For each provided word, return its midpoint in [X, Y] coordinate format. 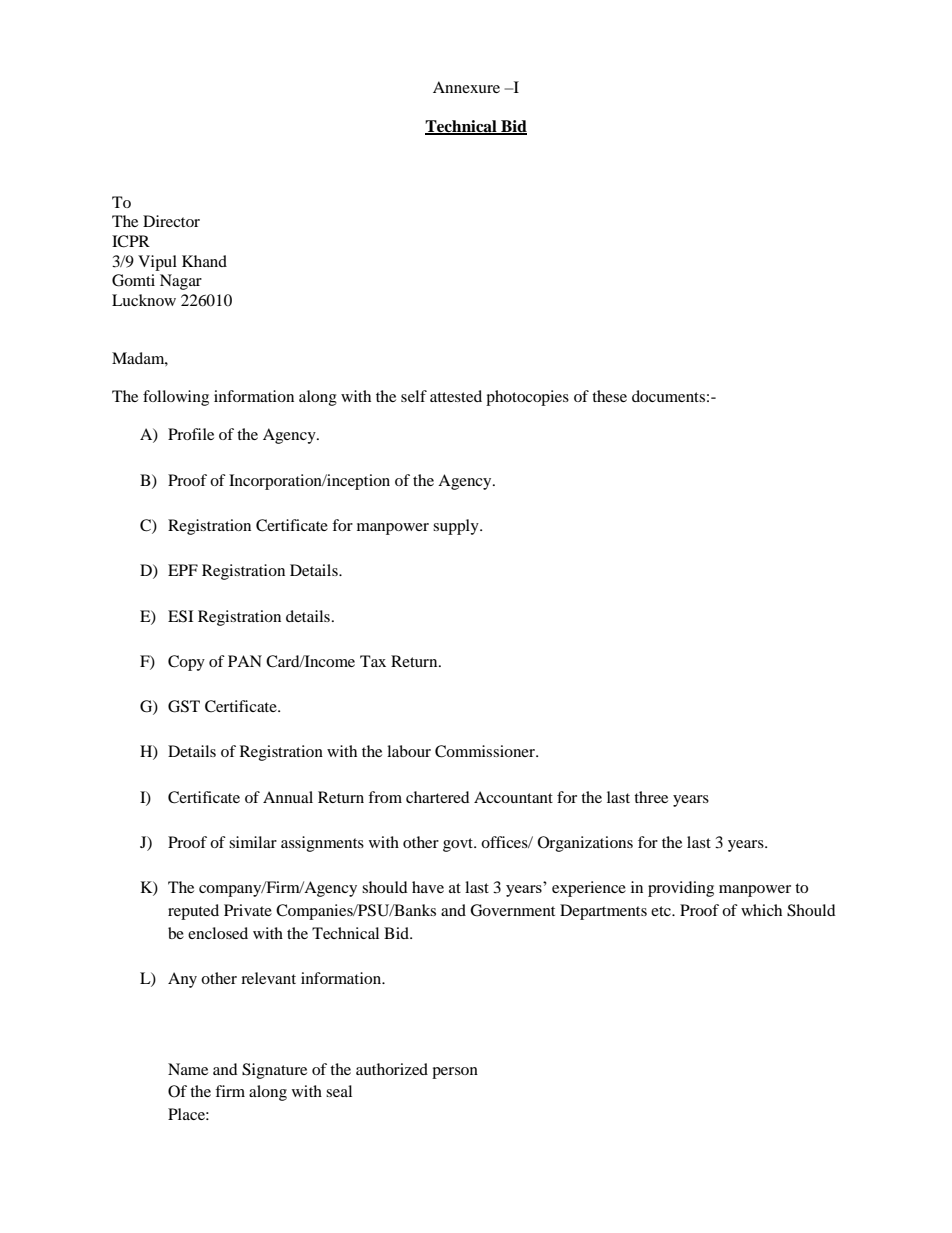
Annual [288, 797]
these [609, 396]
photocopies [527, 398]
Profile [191, 434]
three [651, 797]
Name [188, 1069]
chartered [438, 797]
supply [457, 527]
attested [456, 396]
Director [171, 221]
